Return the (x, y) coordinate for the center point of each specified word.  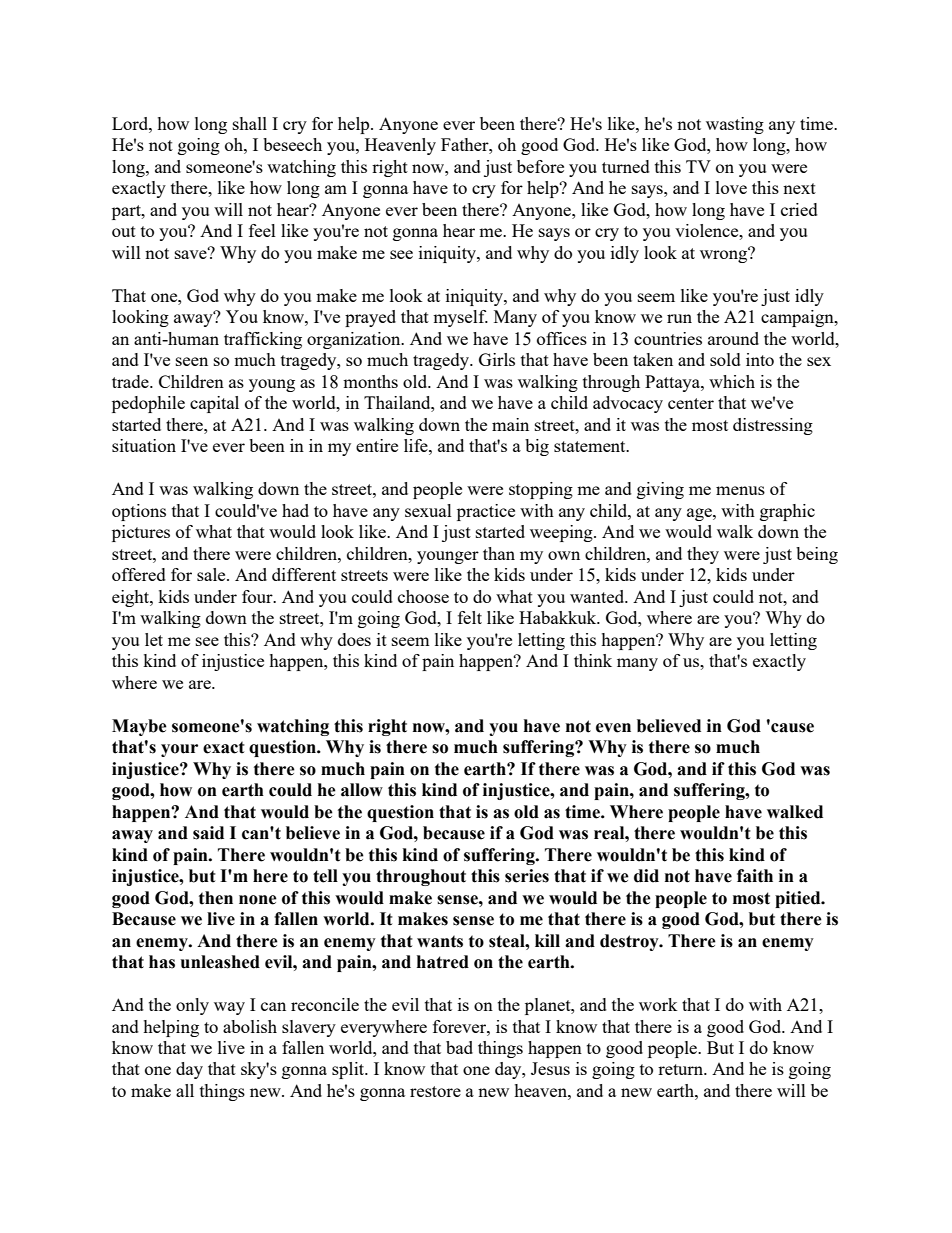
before (540, 166)
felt (470, 617)
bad (459, 1047)
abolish (250, 1026)
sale (212, 574)
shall (250, 123)
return (682, 1069)
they (703, 555)
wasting (735, 125)
